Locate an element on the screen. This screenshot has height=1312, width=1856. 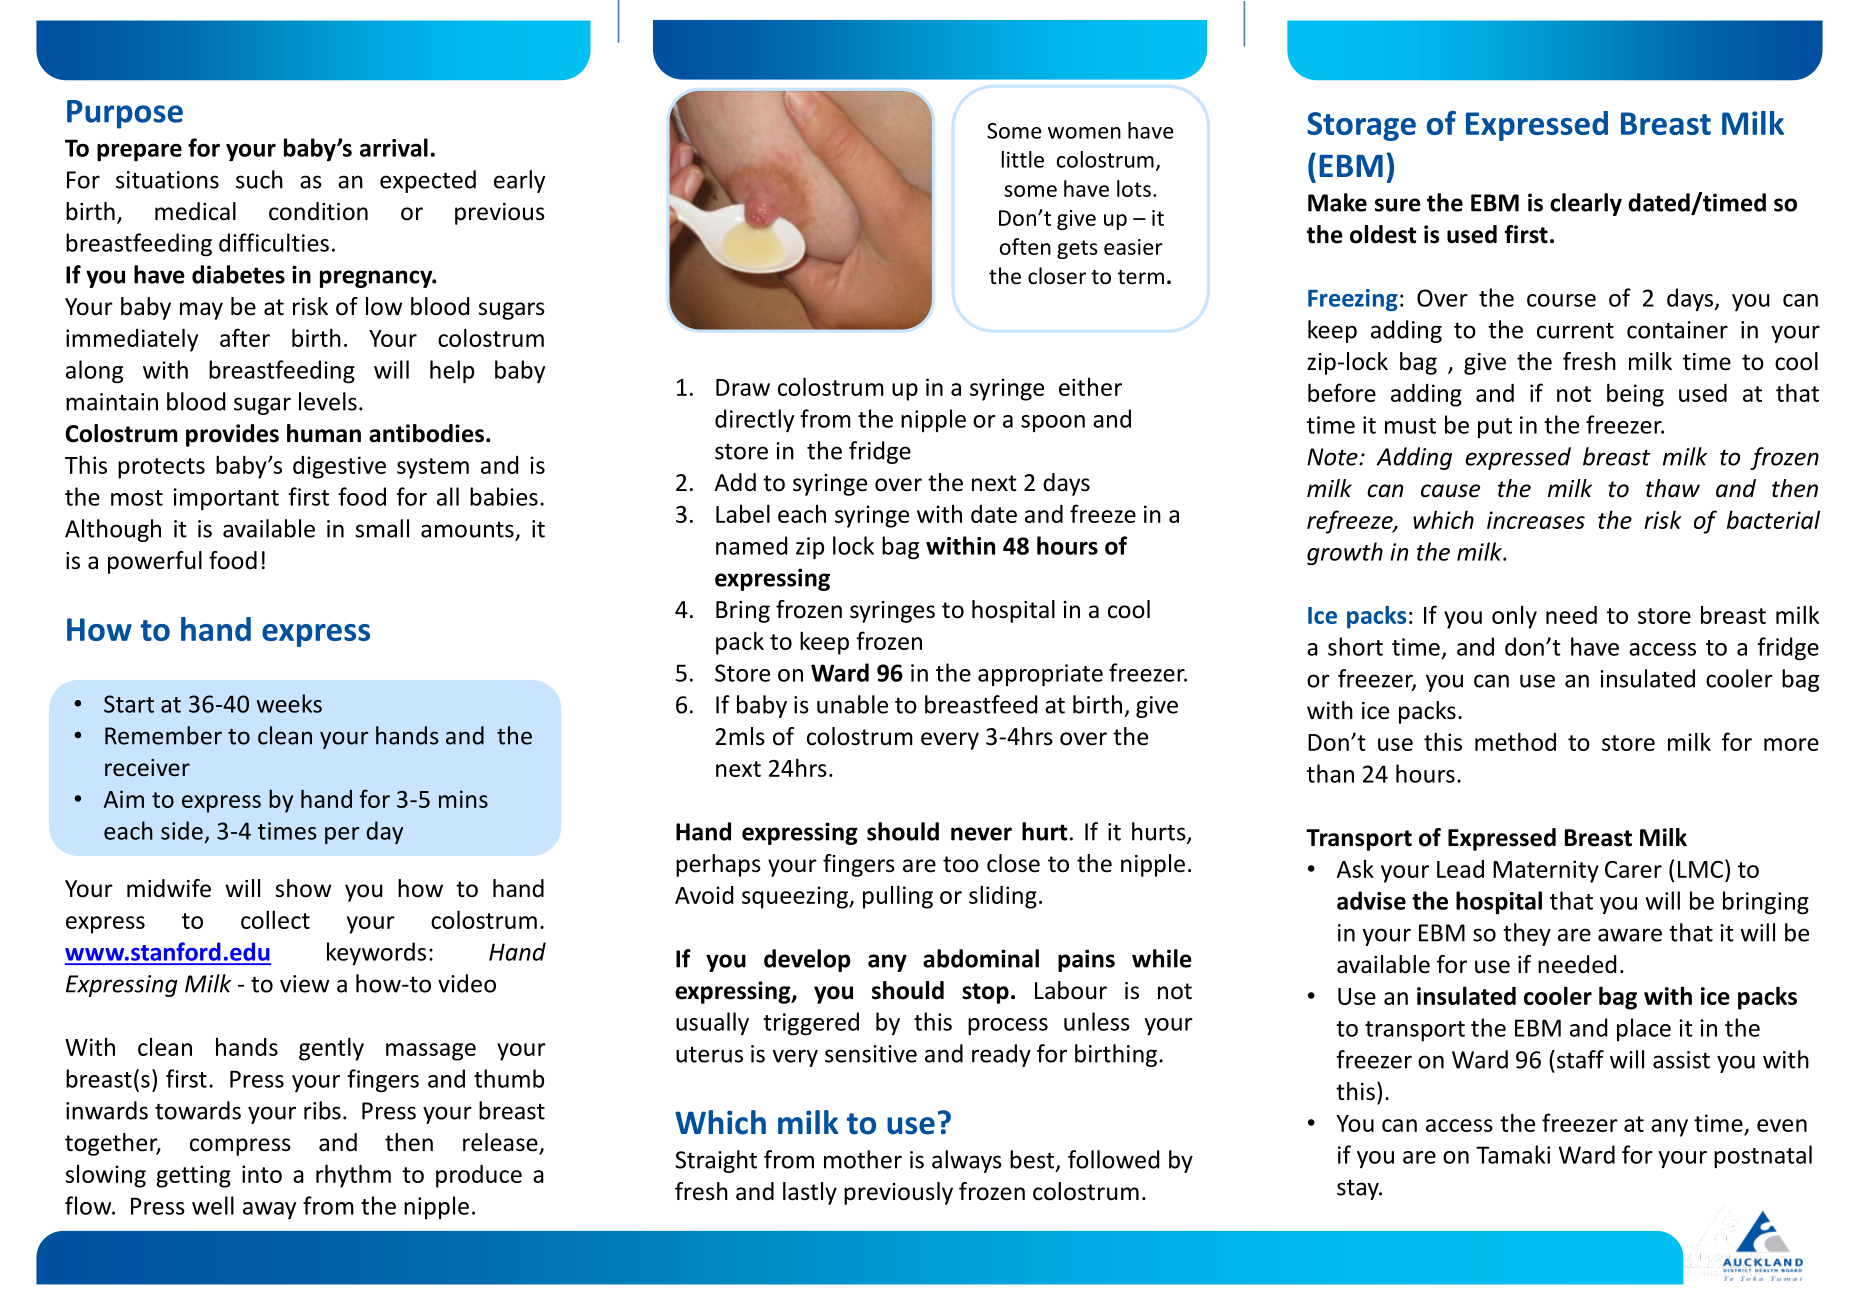
Tamaki is located at coordinates (1513, 1154).
